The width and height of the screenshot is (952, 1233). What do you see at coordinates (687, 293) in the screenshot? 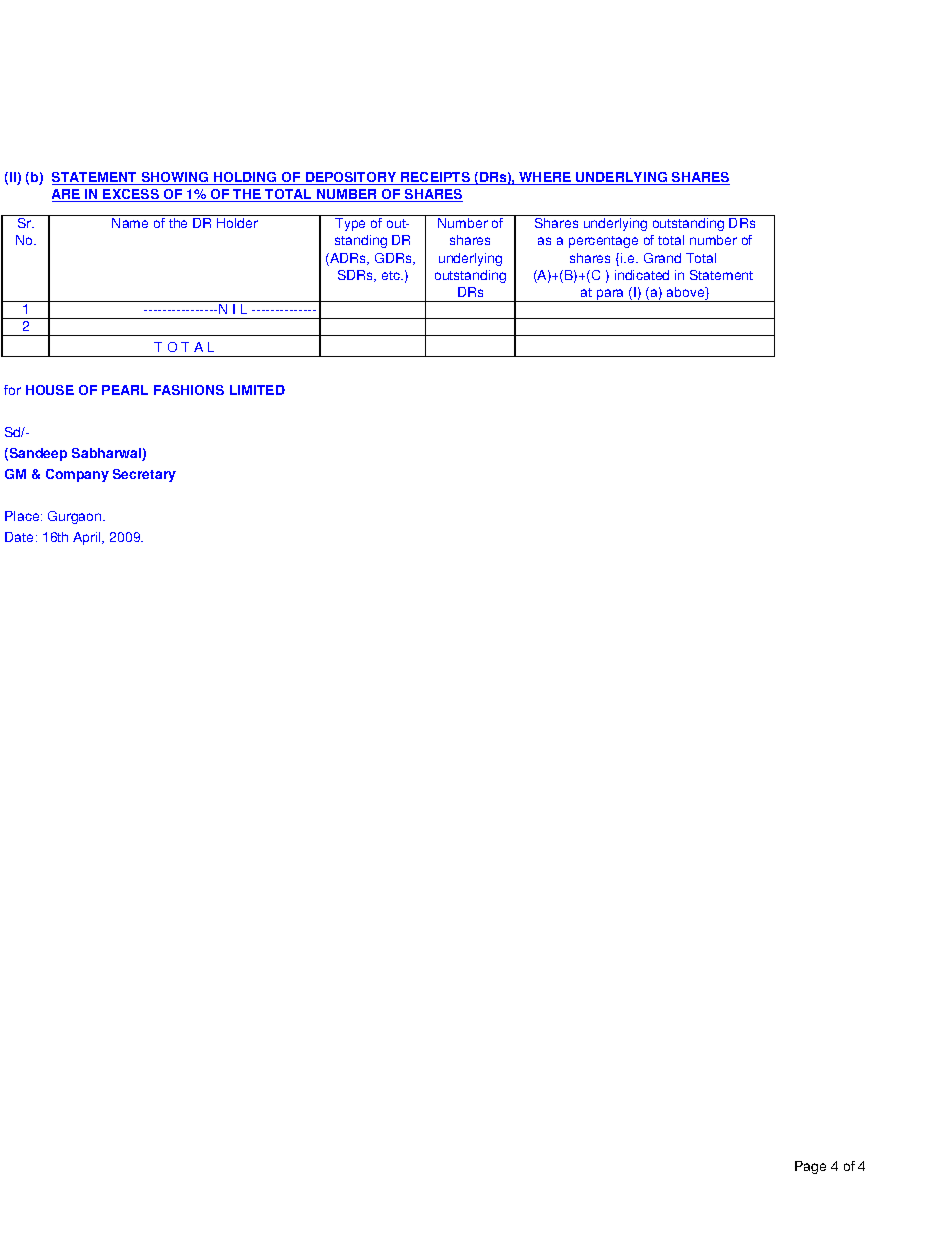
I see `above` at bounding box center [687, 293].
